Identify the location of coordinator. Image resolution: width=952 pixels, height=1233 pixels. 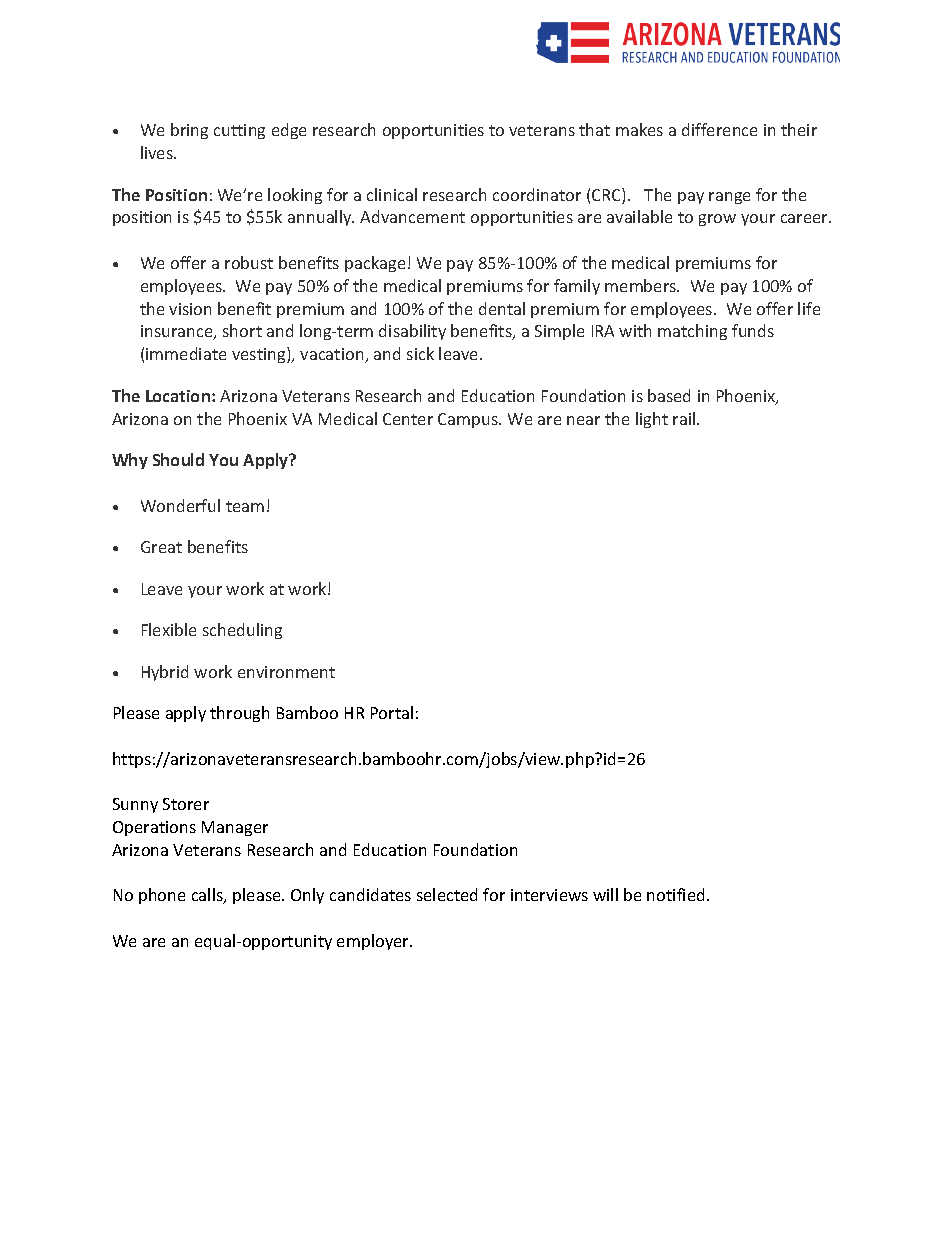
(537, 194).
